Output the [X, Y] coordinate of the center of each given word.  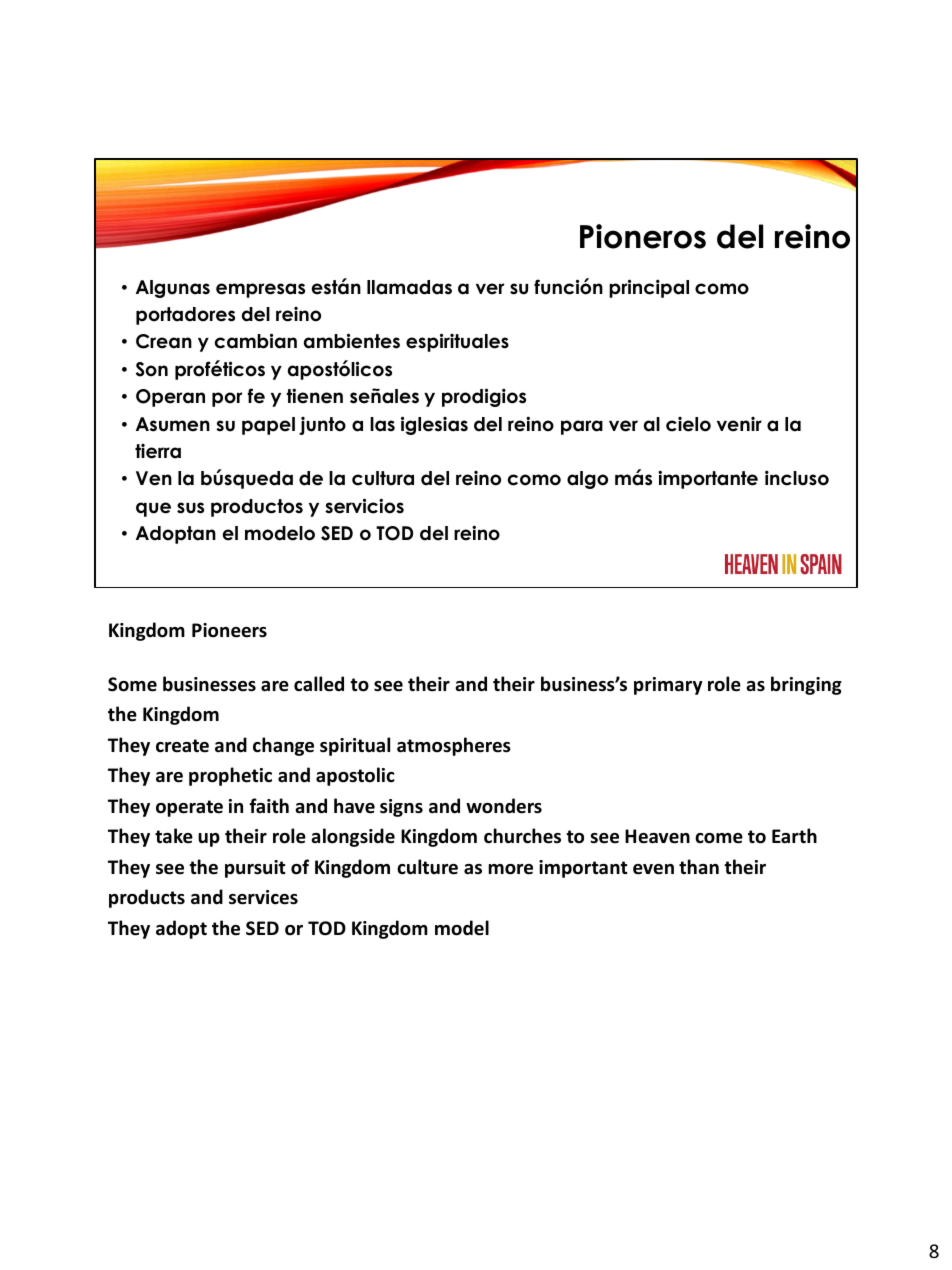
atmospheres [454, 746]
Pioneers [229, 630]
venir [739, 424]
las [382, 424]
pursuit [255, 869]
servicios [364, 506]
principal [649, 288]
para [582, 427]
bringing [806, 685]
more [511, 869]
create [182, 746]
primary [668, 686]
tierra [158, 451]
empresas [260, 290]
